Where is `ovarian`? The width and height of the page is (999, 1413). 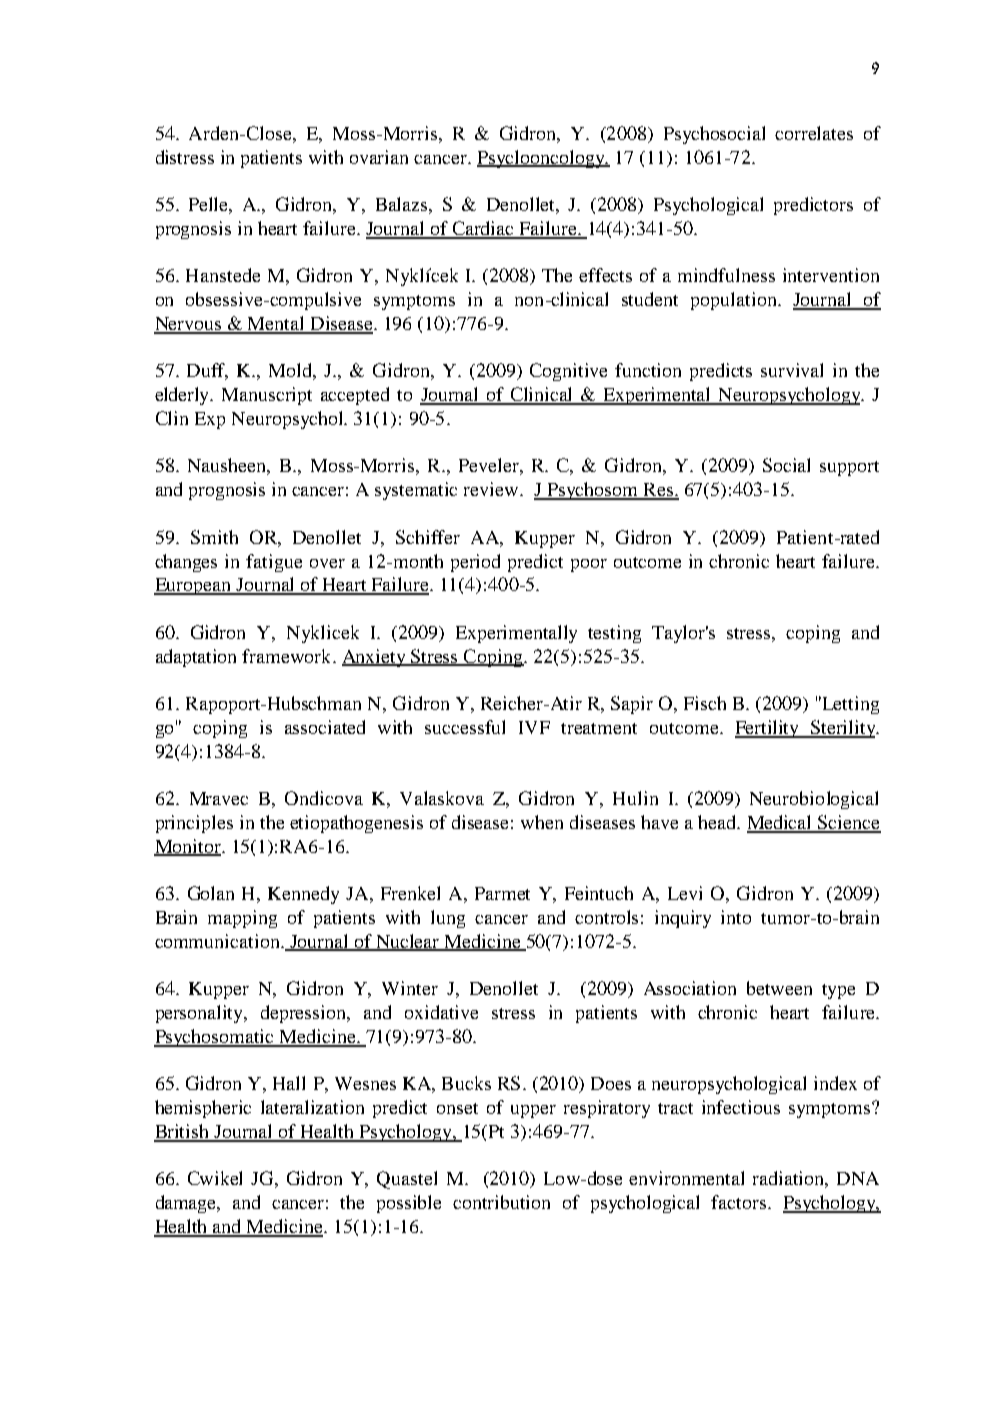 ovarian is located at coordinates (379, 157).
